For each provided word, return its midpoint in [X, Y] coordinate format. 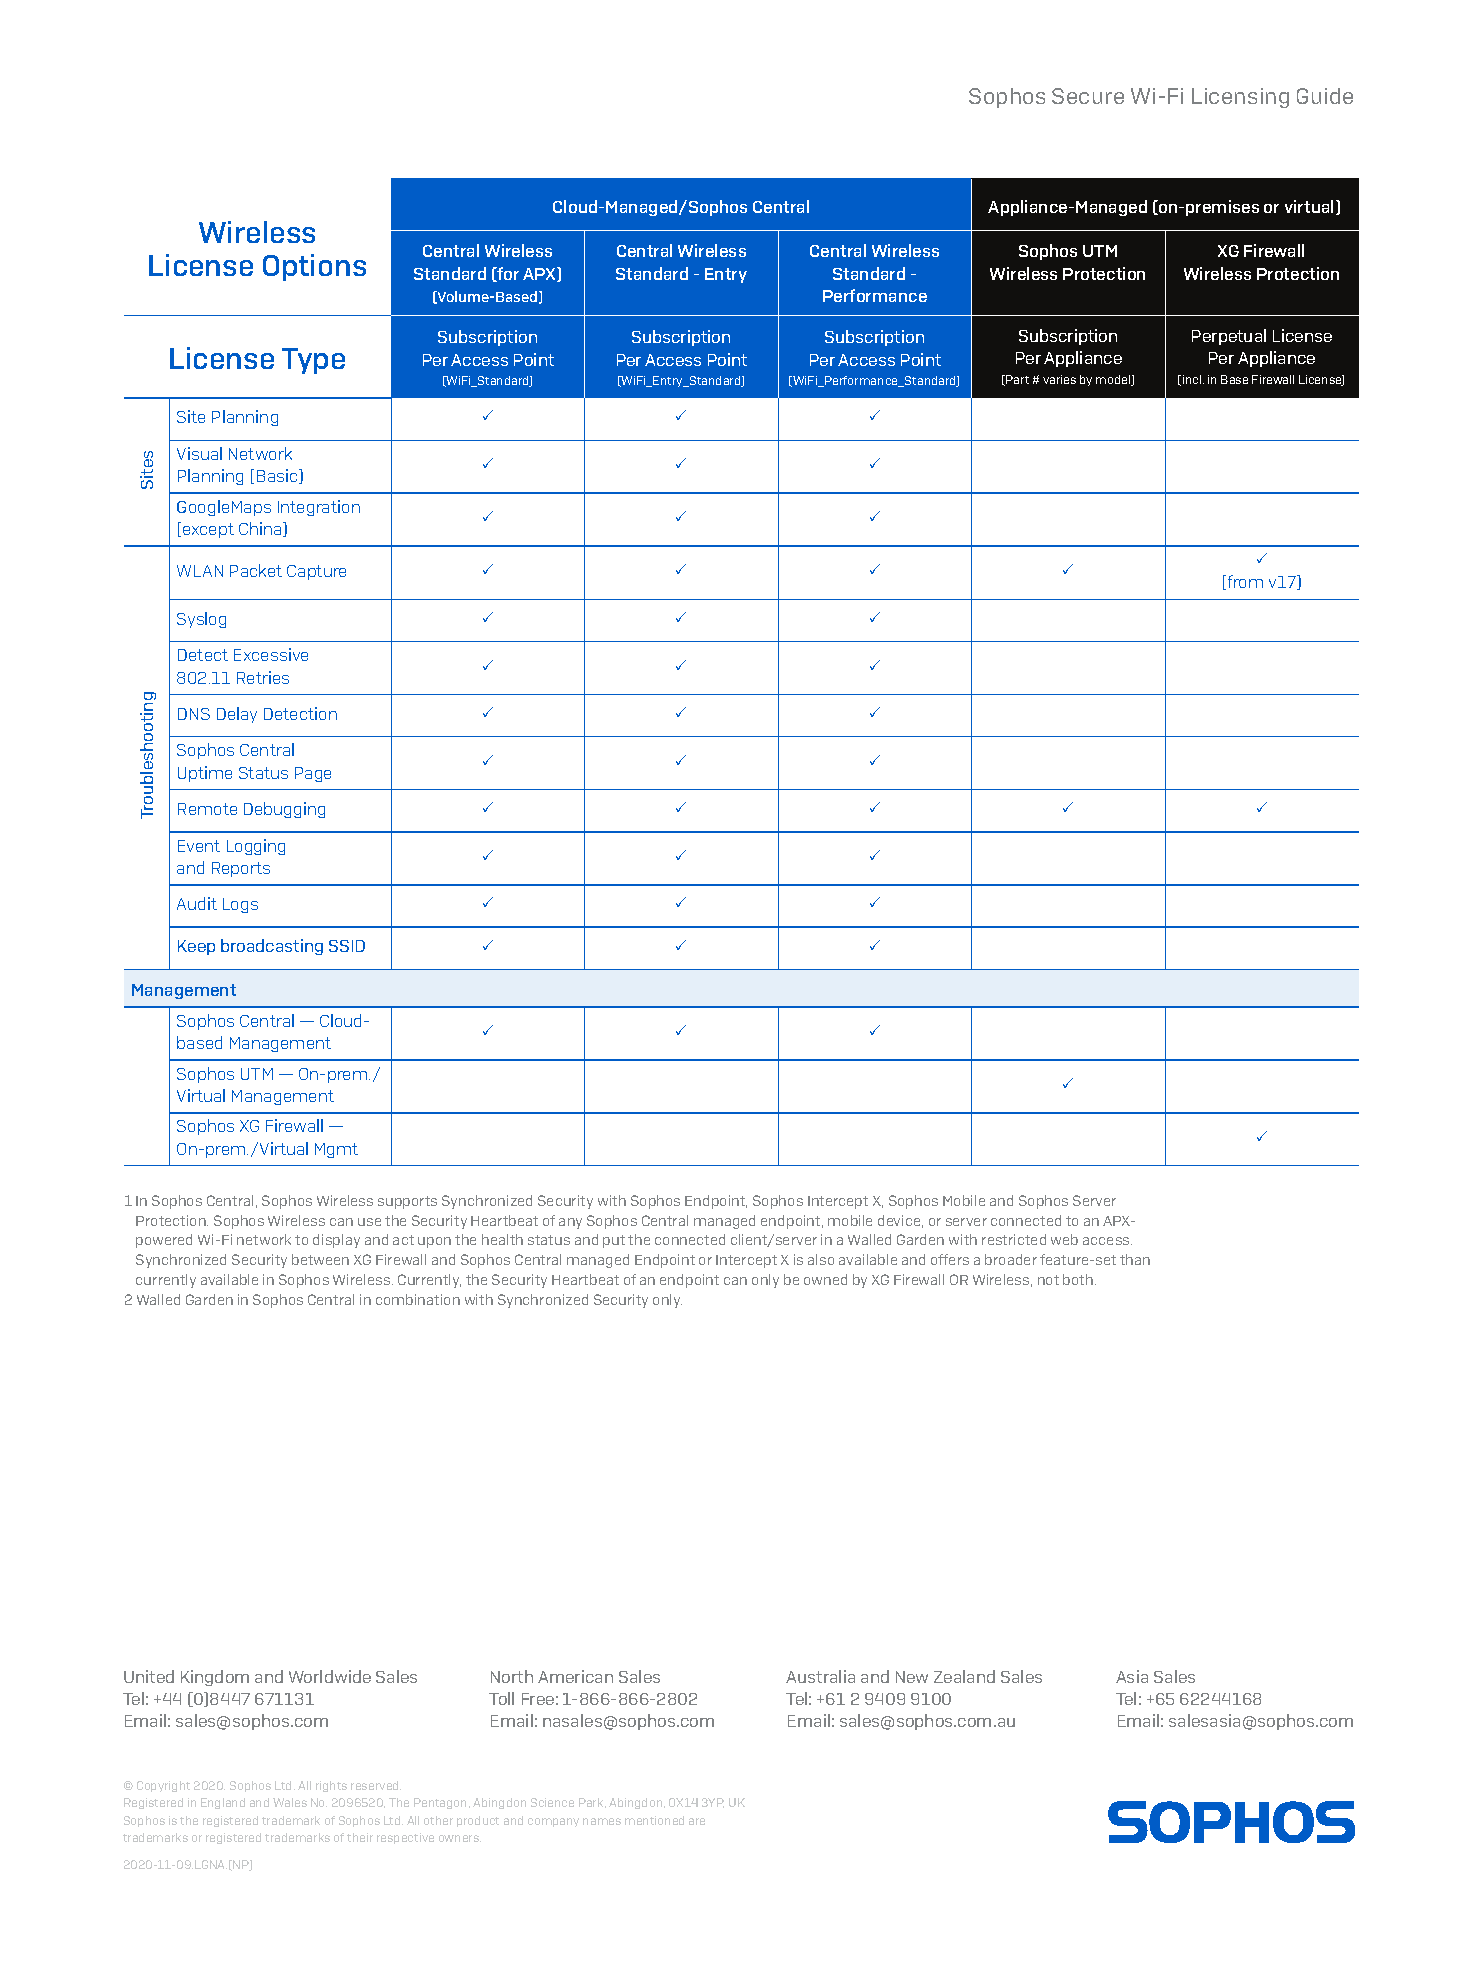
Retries [263, 677]
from [1244, 582]
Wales [290, 1802]
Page [313, 774]
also [821, 1259]
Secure [1088, 96]
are [697, 1821]
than [1135, 1259]
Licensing [1240, 98]
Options [314, 267]
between [320, 1259]
